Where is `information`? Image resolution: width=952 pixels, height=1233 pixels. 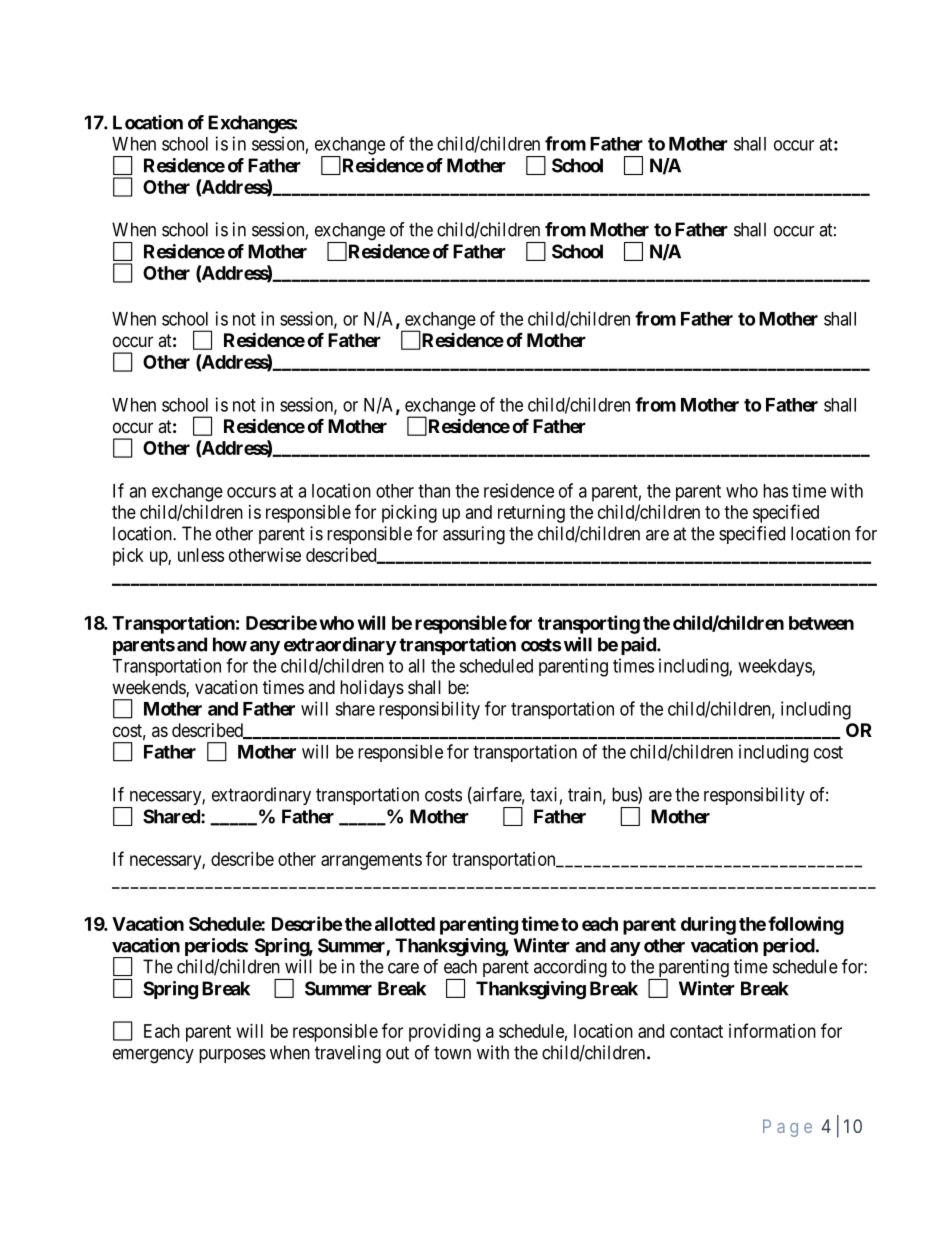
information is located at coordinates (772, 1030).
